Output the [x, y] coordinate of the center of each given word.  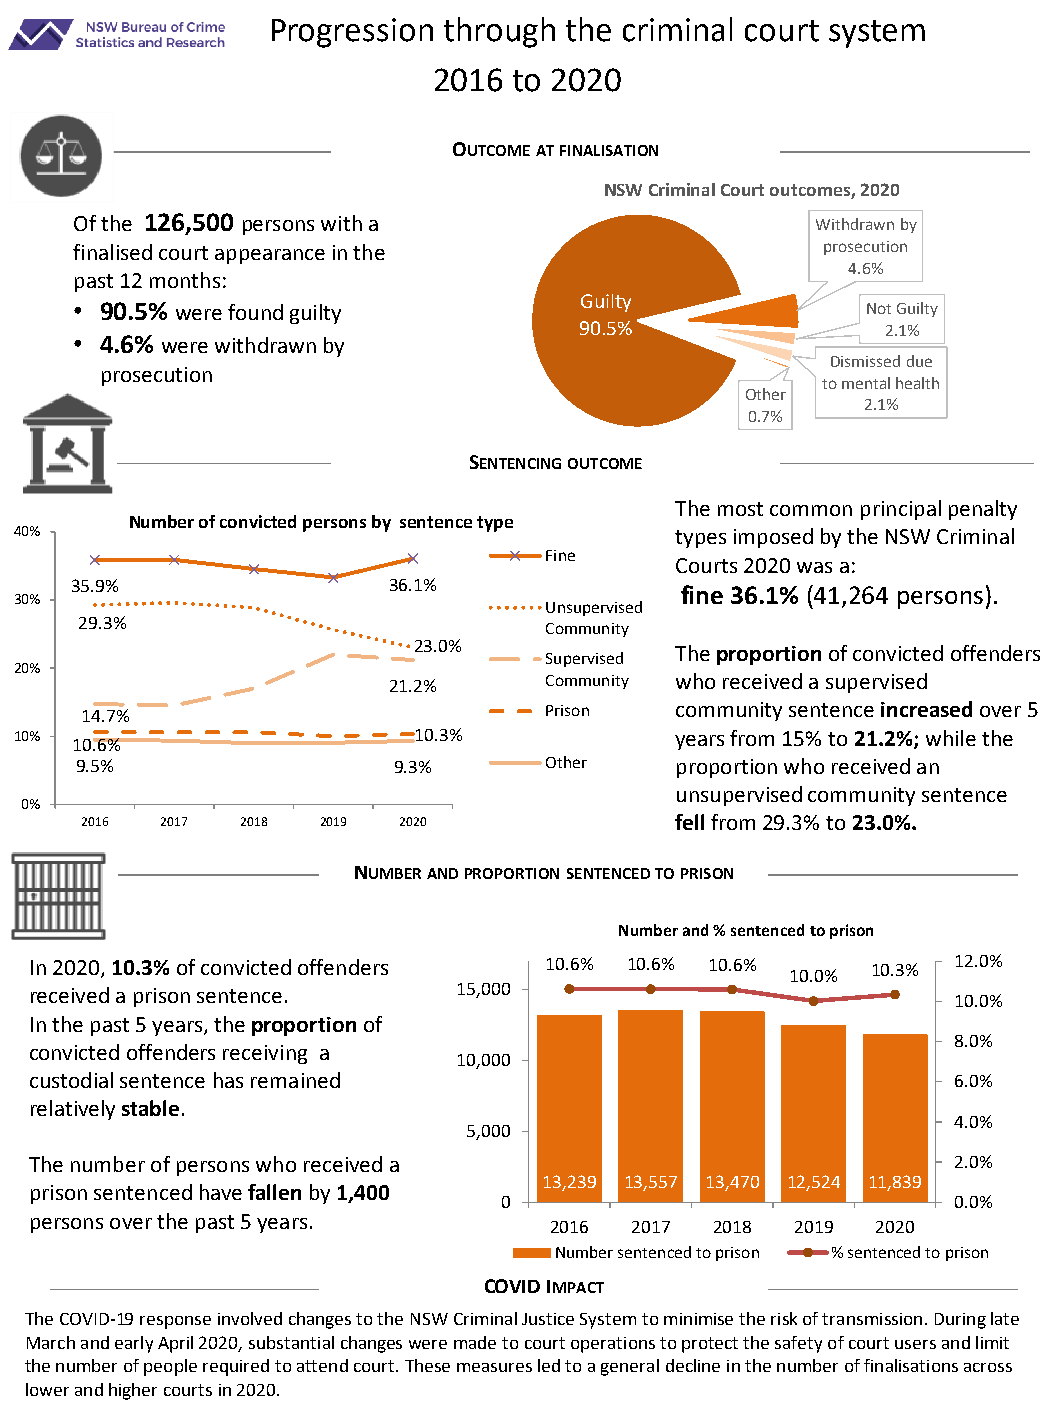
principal [901, 510]
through [499, 32]
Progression [352, 33]
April [175, 1344]
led [549, 1365]
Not [879, 308]
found [255, 312]
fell [689, 822]
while [951, 738]
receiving [265, 1054]
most [740, 509]
